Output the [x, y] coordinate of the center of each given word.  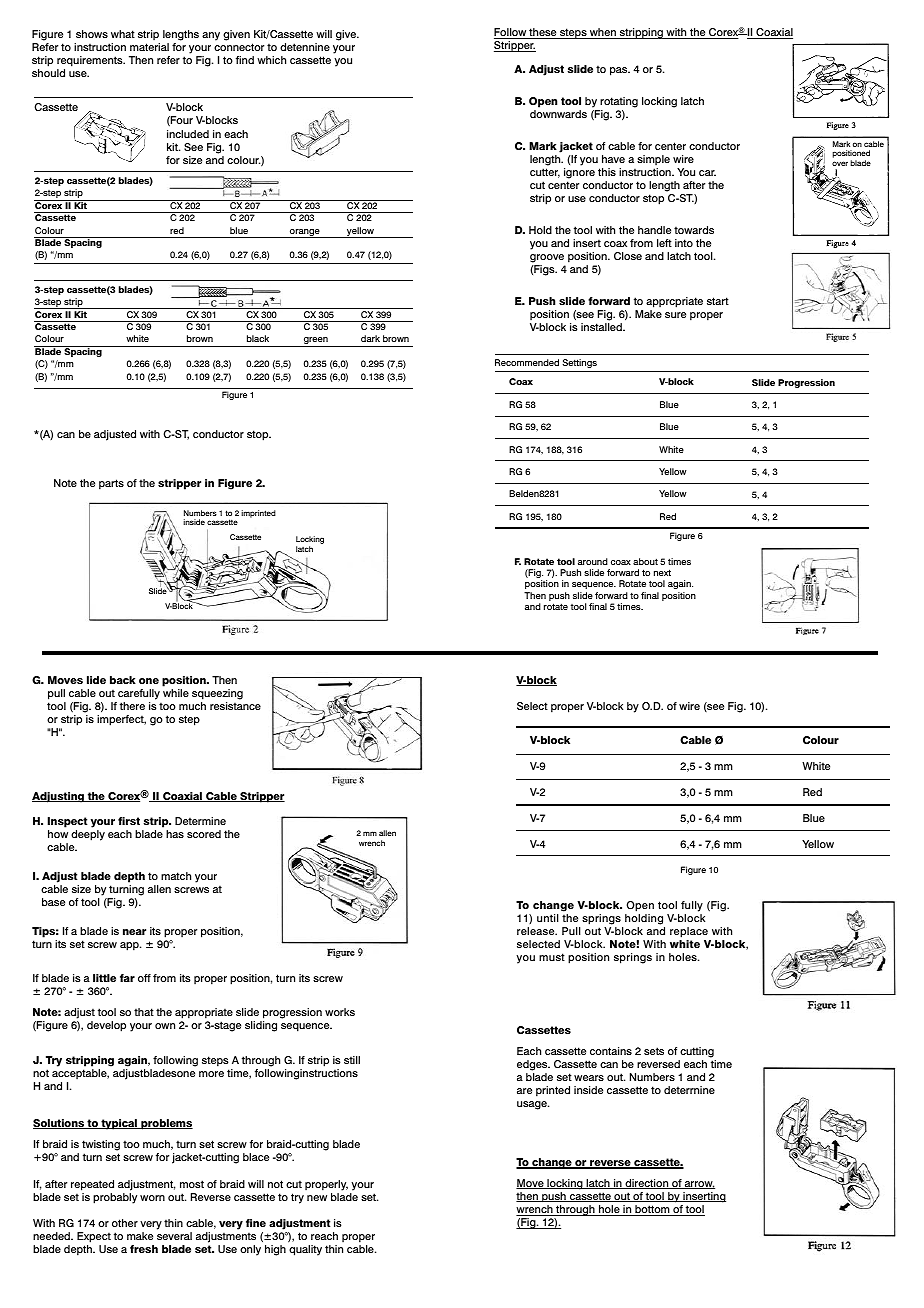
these [543, 33]
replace [689, 932]
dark [370, 338]
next [662, 572]
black [258, 338]
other [125, 1223]
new [317, 1198]
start [718, 301]
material [149, 47]
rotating [619, 102]
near [134, 932]
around [593, 561]
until [548, 918]
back [123, 680]
